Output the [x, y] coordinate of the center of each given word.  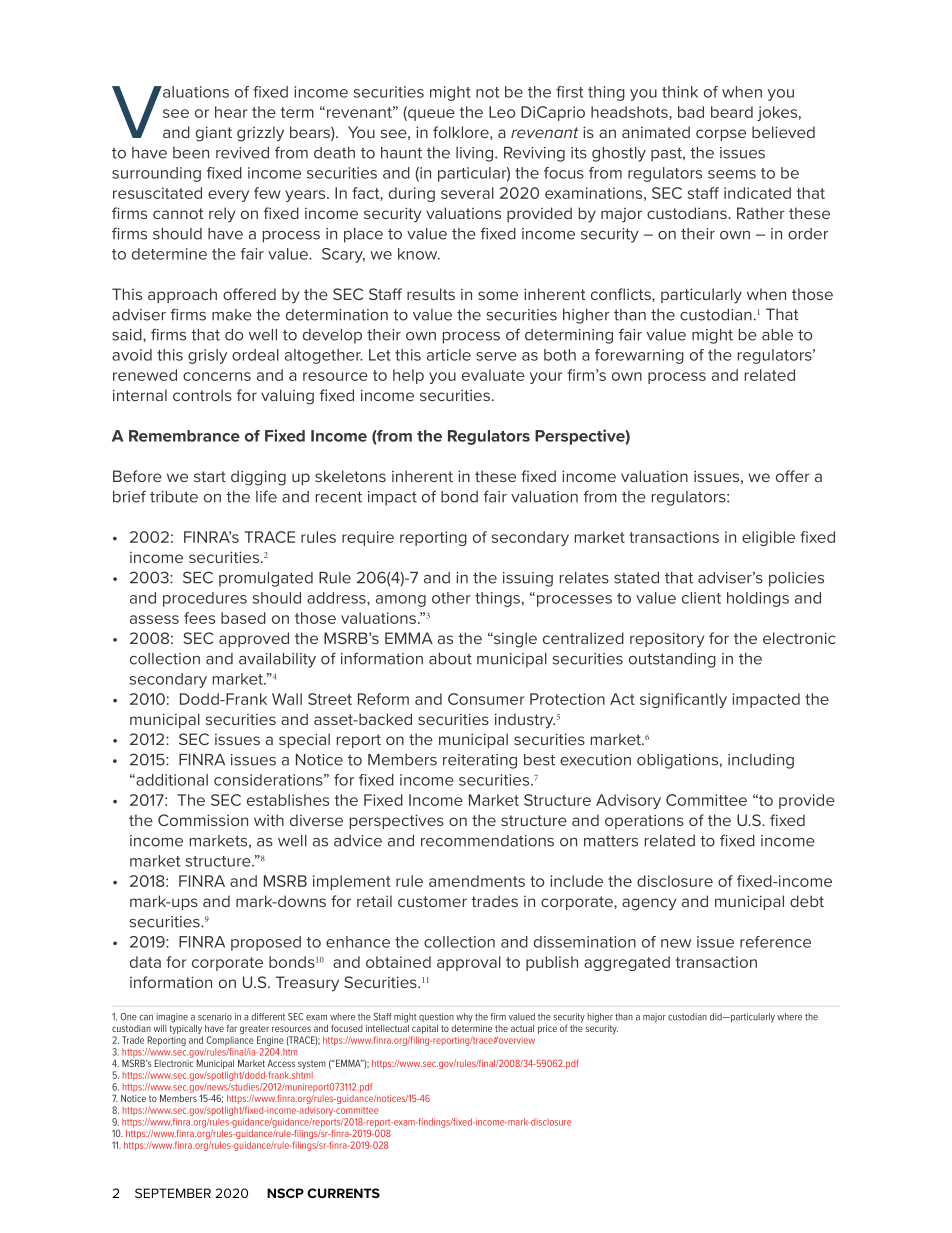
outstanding [672, 660]
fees [199, 618]
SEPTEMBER [173, 1193]
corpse [721, 135]
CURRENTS [343, 1193]
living [476, 154]
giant [214, 134]
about [450, 659]
